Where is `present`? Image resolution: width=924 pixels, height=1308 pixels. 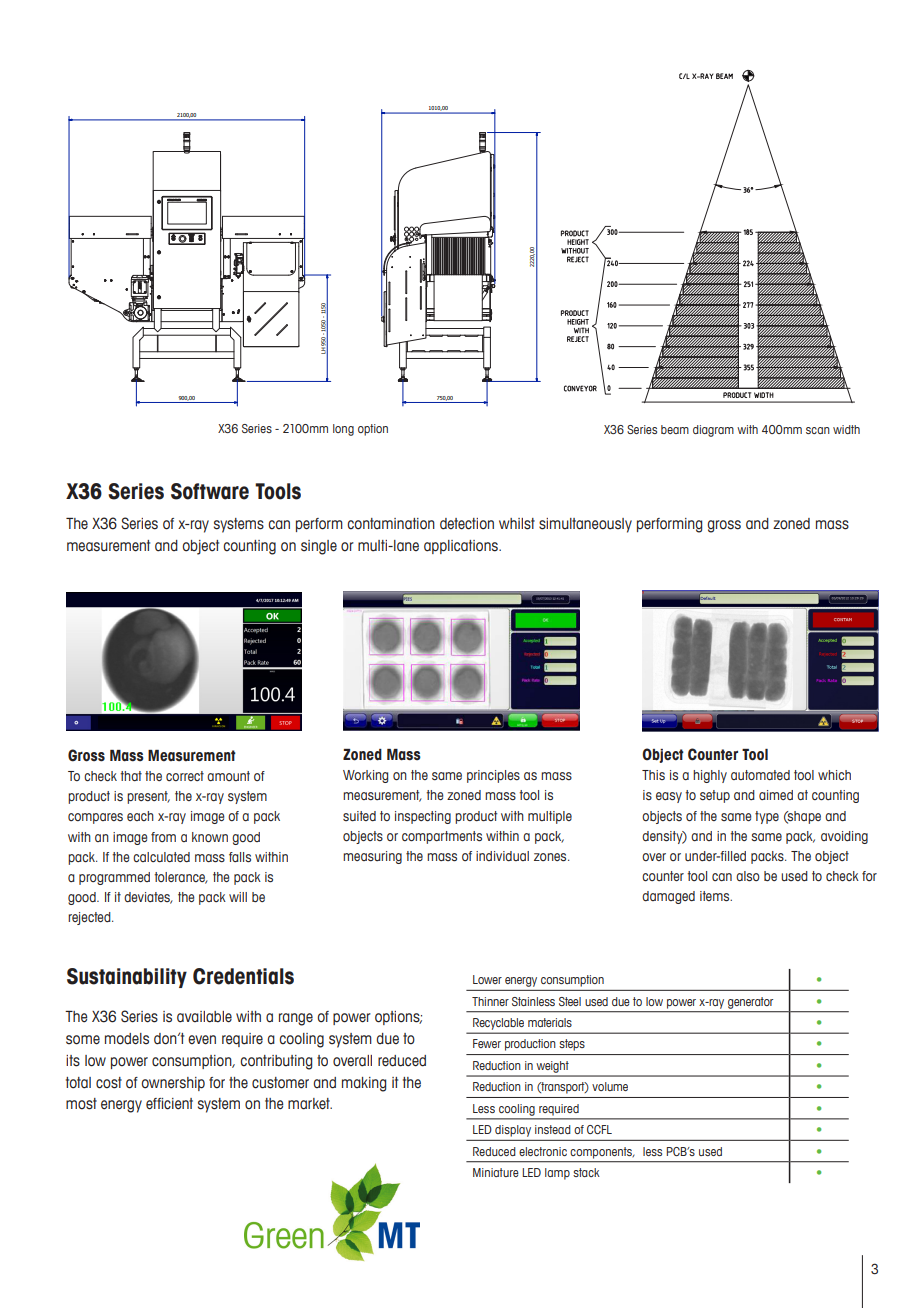 present is located at coordinates (148, 797).
